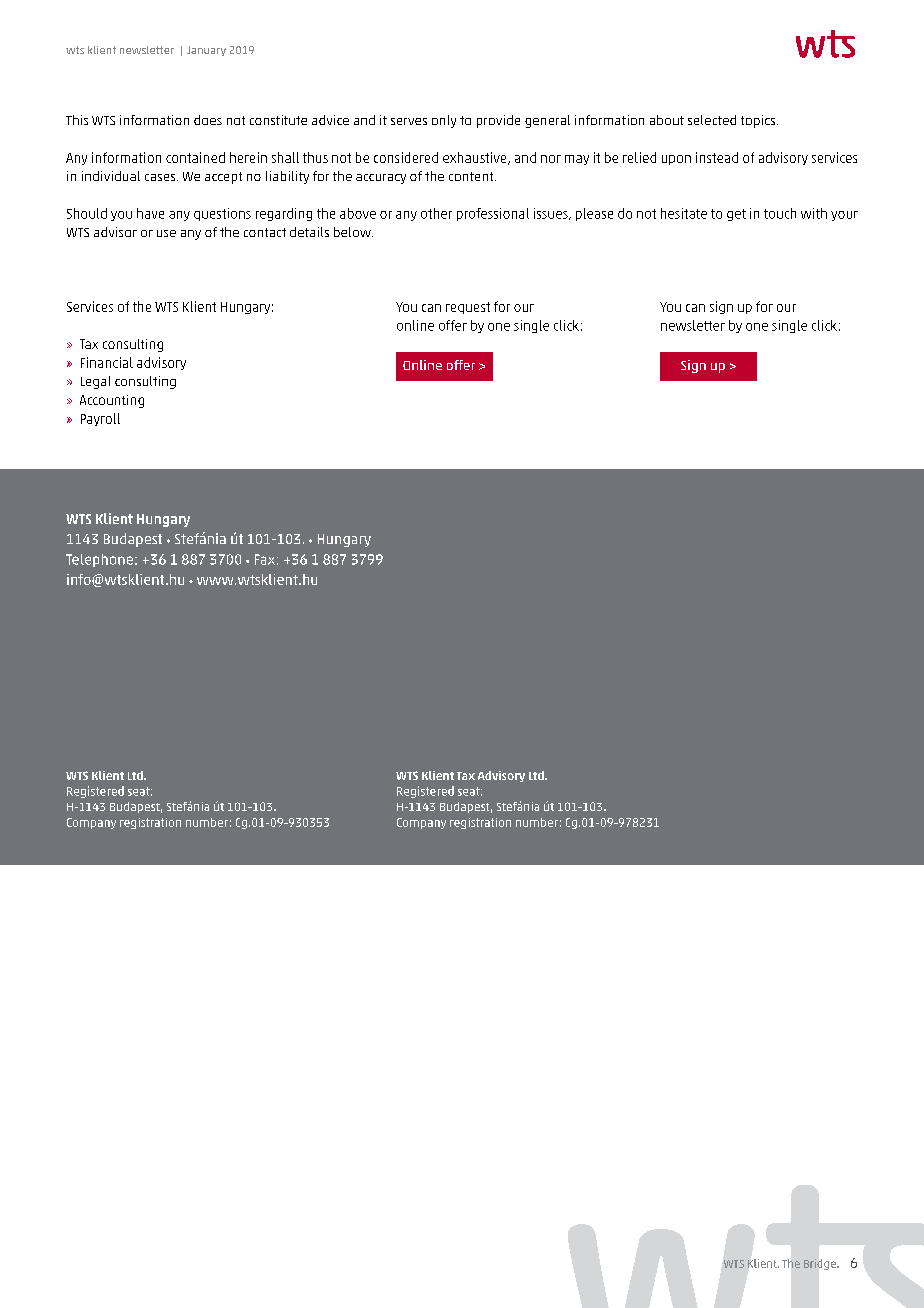 This page has width=924, height=1308. What do you see at coordinates (100, 419) in the page?
I see `Payroll` at bounding box center [100, 419].
